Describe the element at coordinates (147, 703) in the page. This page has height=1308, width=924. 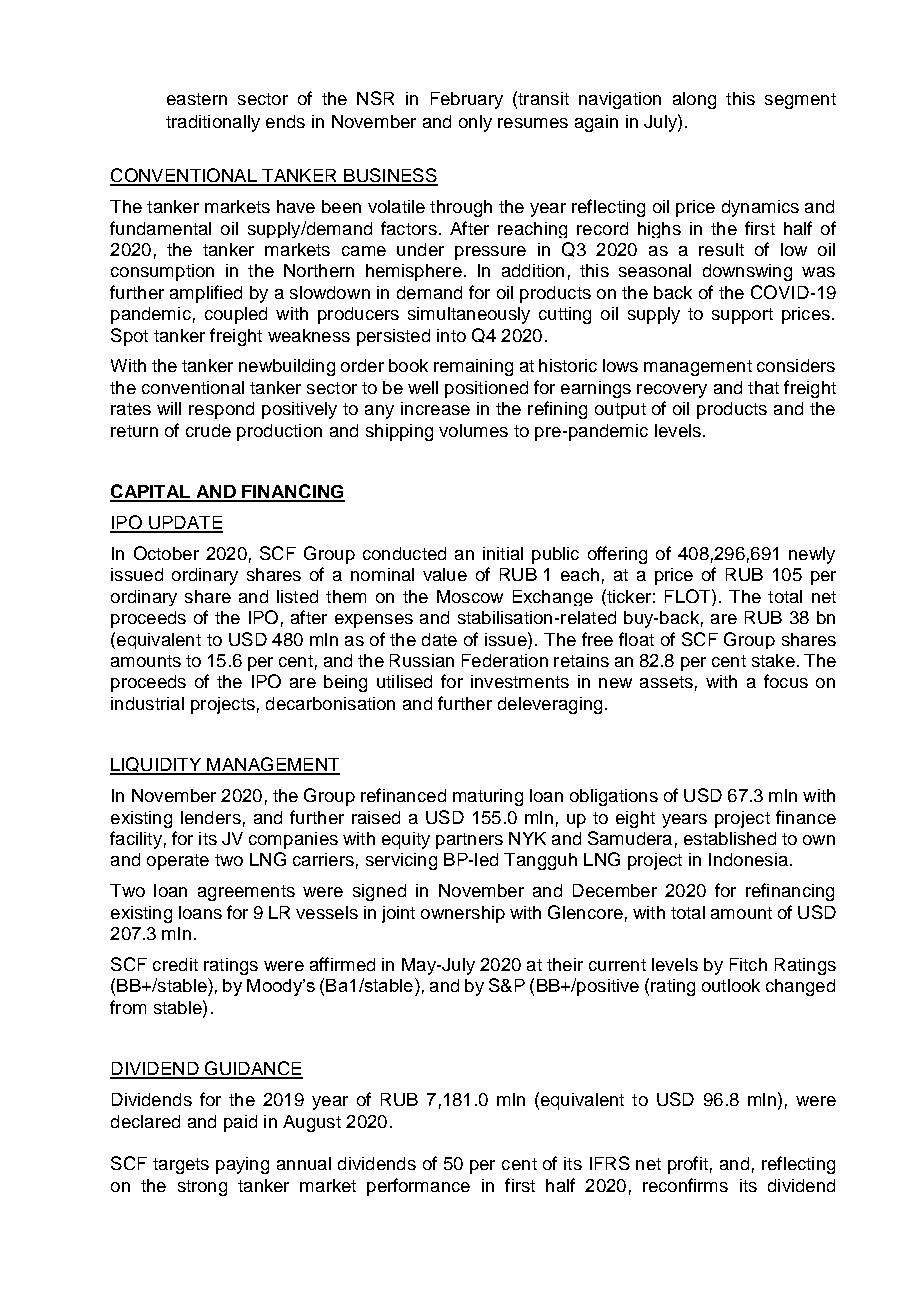
I see `industrial` at that location.
